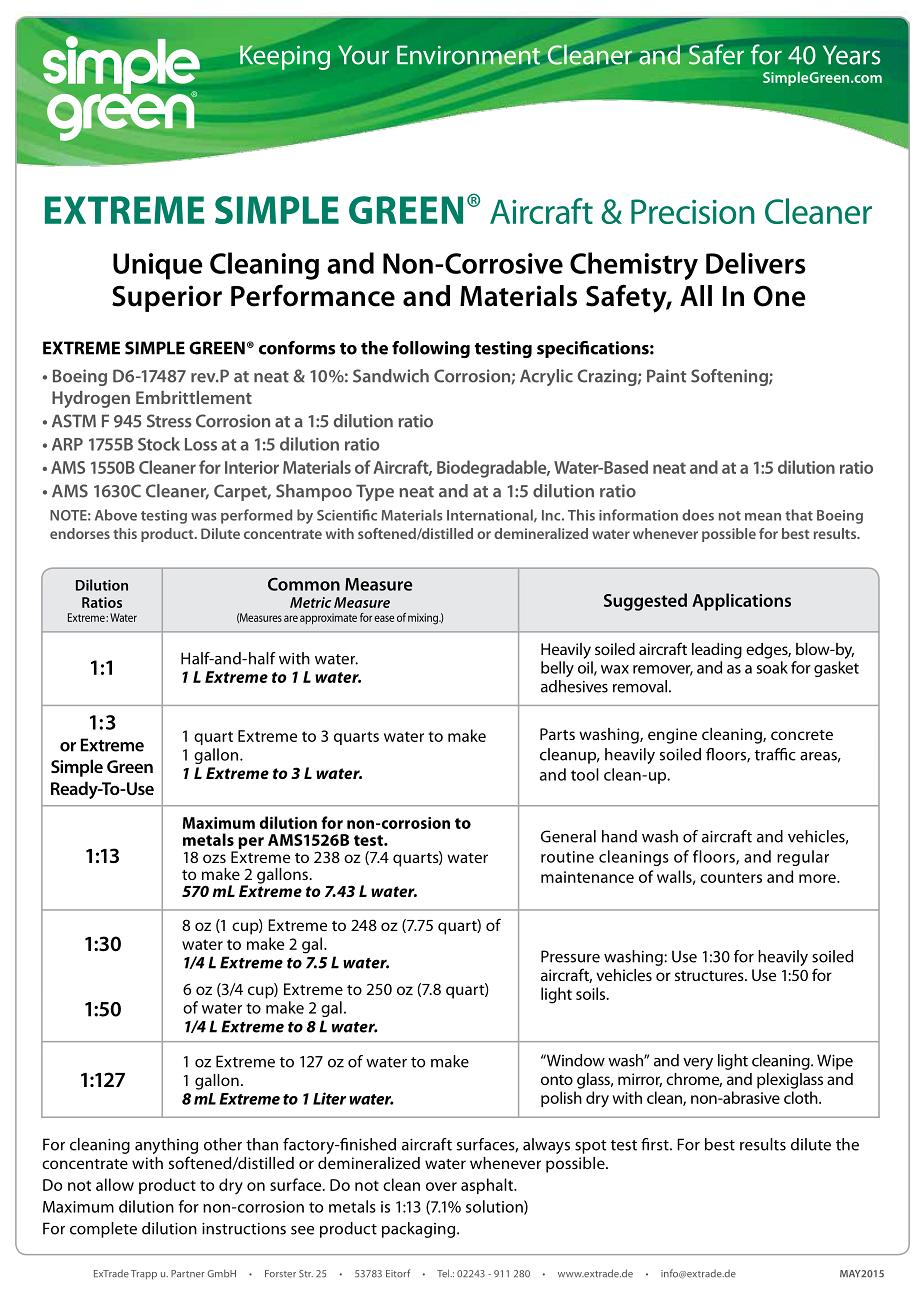 The height and width of the screenshot is (1308, 924). I want to click on Pressure, so click(570, 956).
